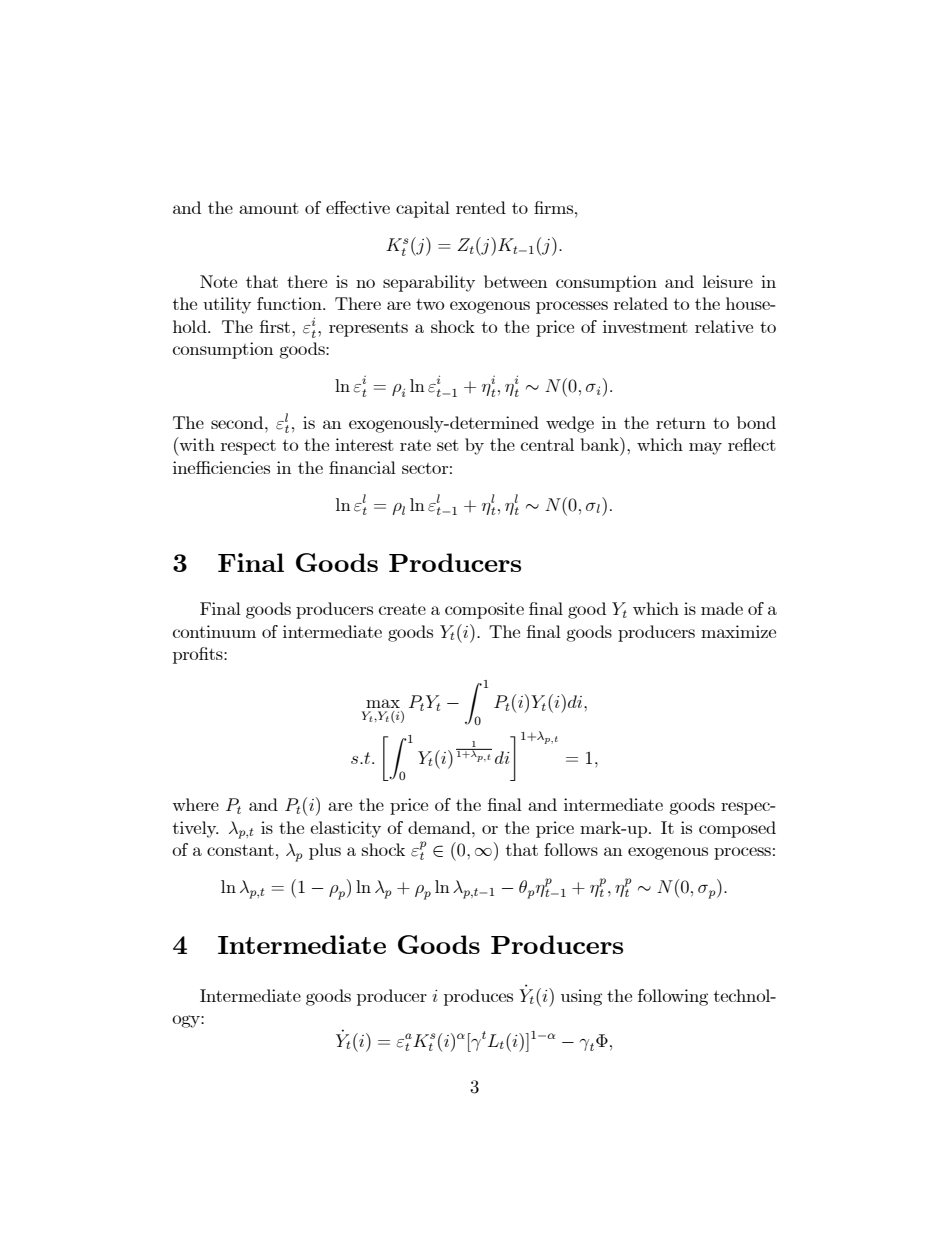 The width and height of the screenshot is (952, 1233). I want to click on set, so click(448, 445).
